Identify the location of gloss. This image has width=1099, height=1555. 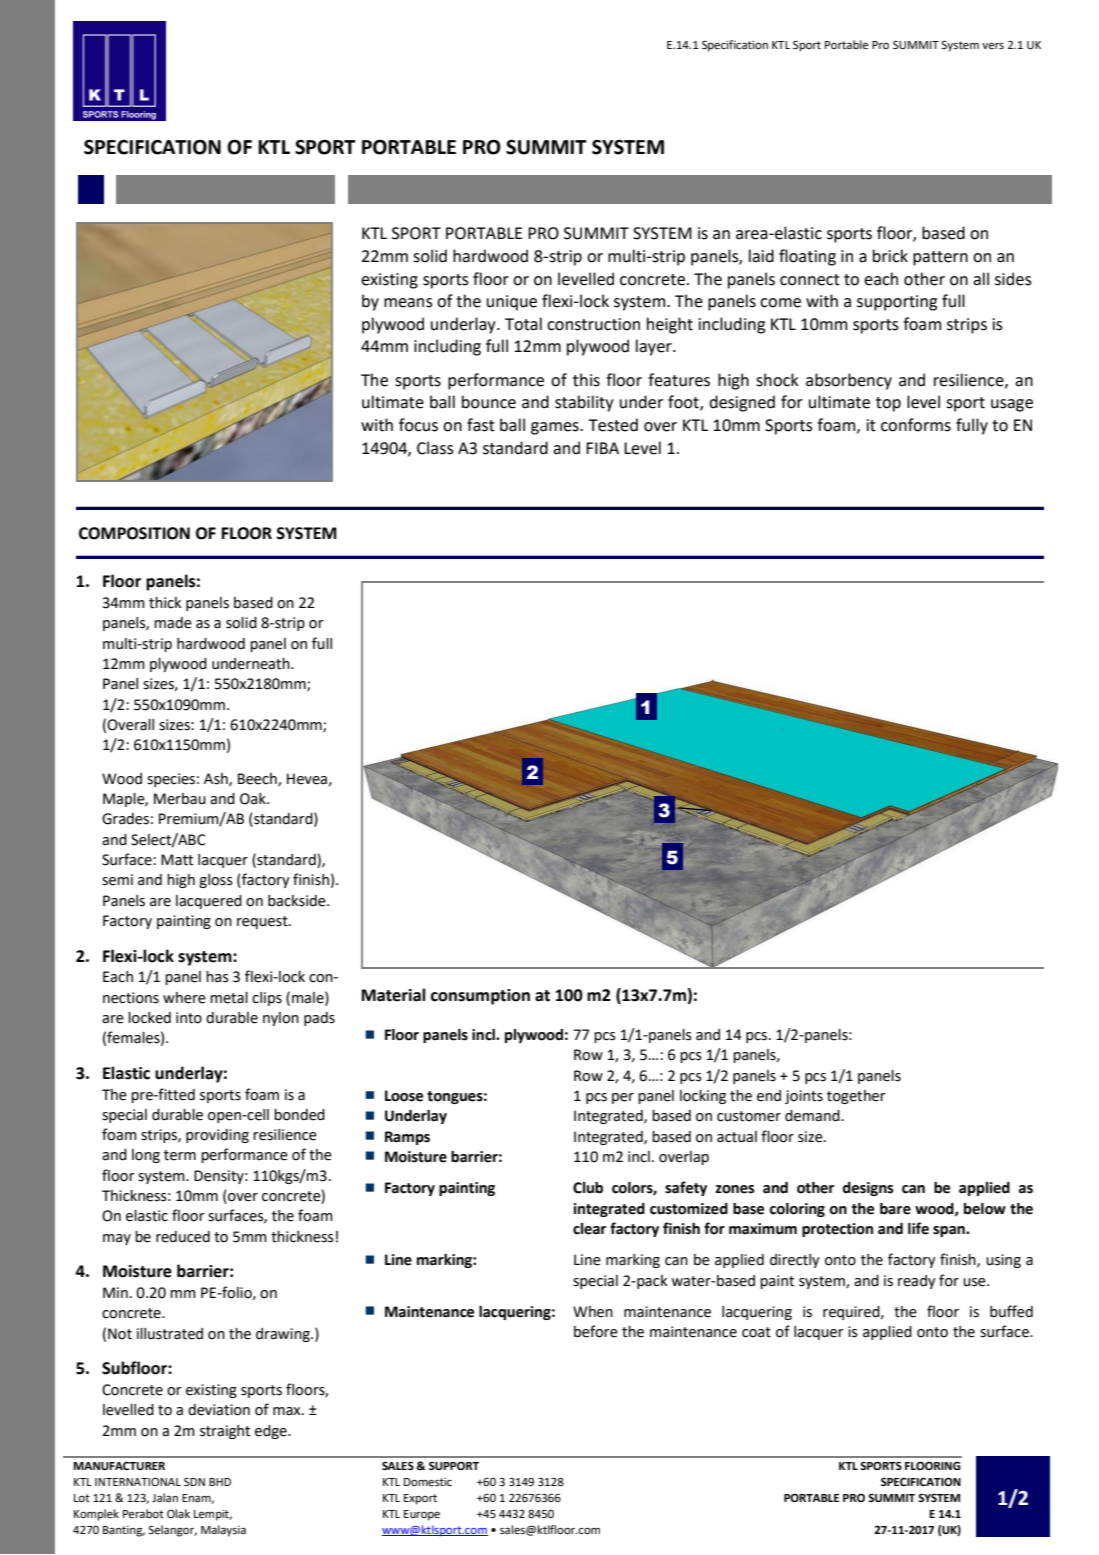
(216, 881).
